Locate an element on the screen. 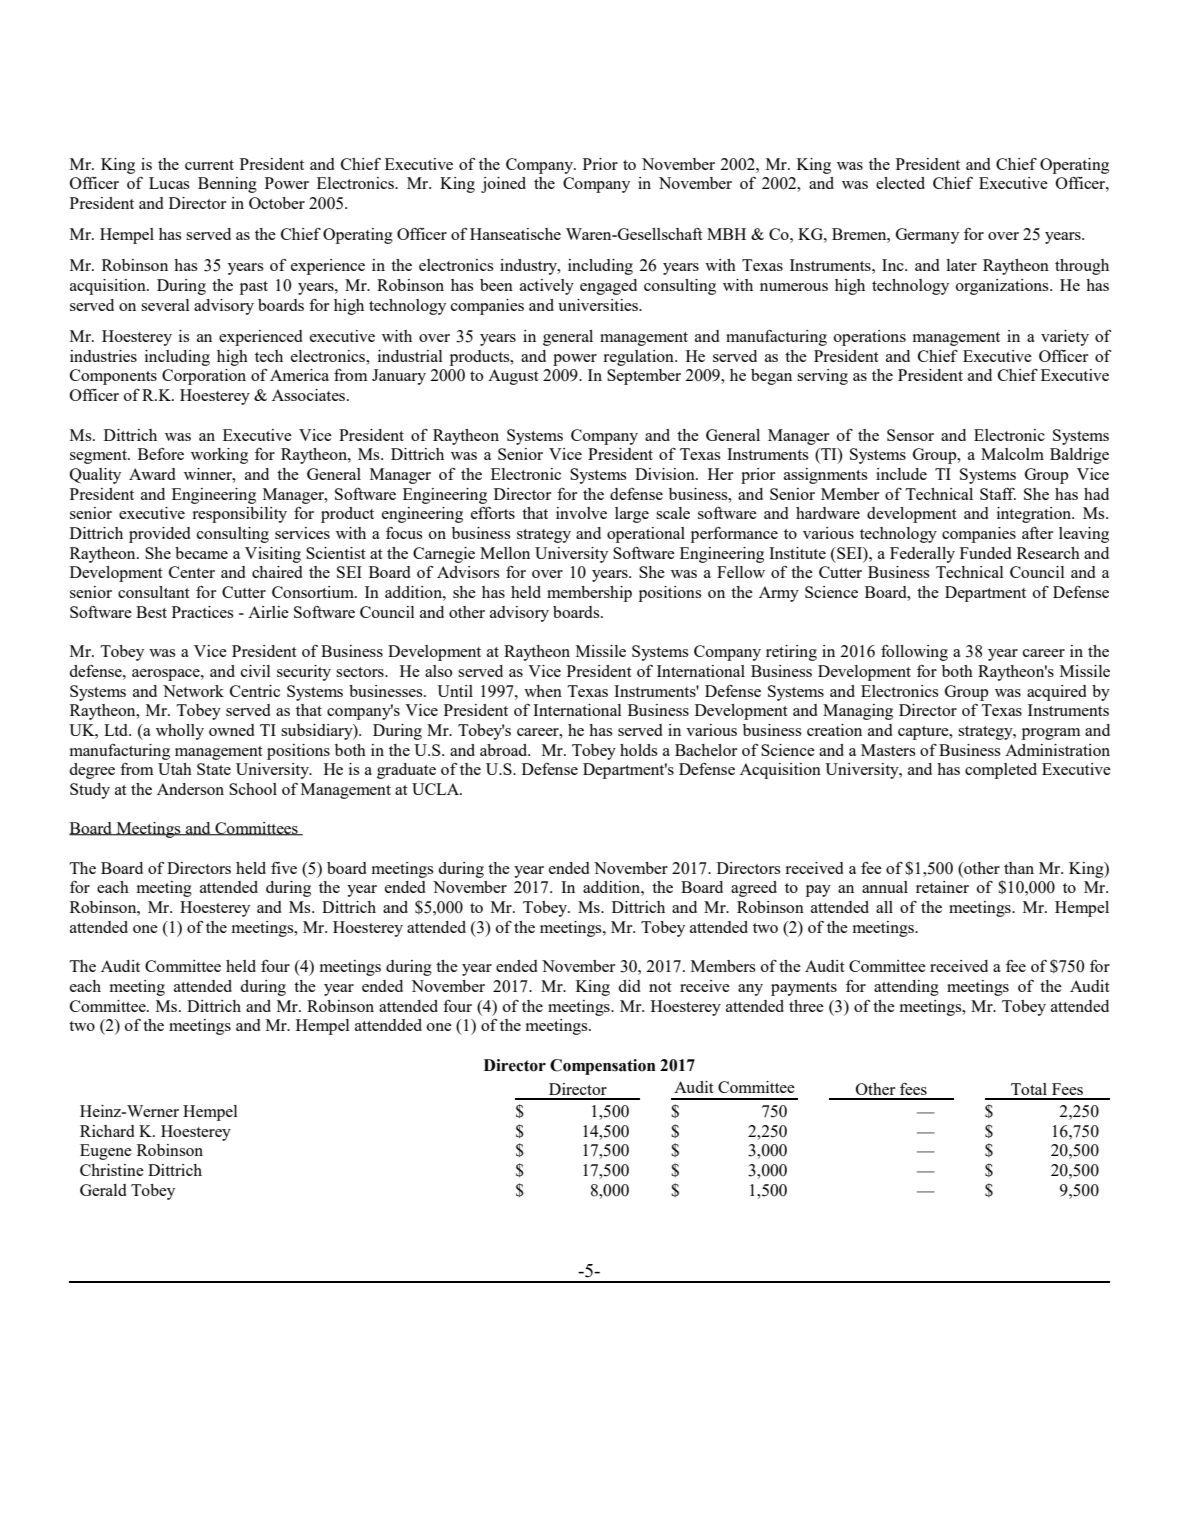 The width and height of the screenshot is (1181, 1529). when is located at coordinates (543, 691).
